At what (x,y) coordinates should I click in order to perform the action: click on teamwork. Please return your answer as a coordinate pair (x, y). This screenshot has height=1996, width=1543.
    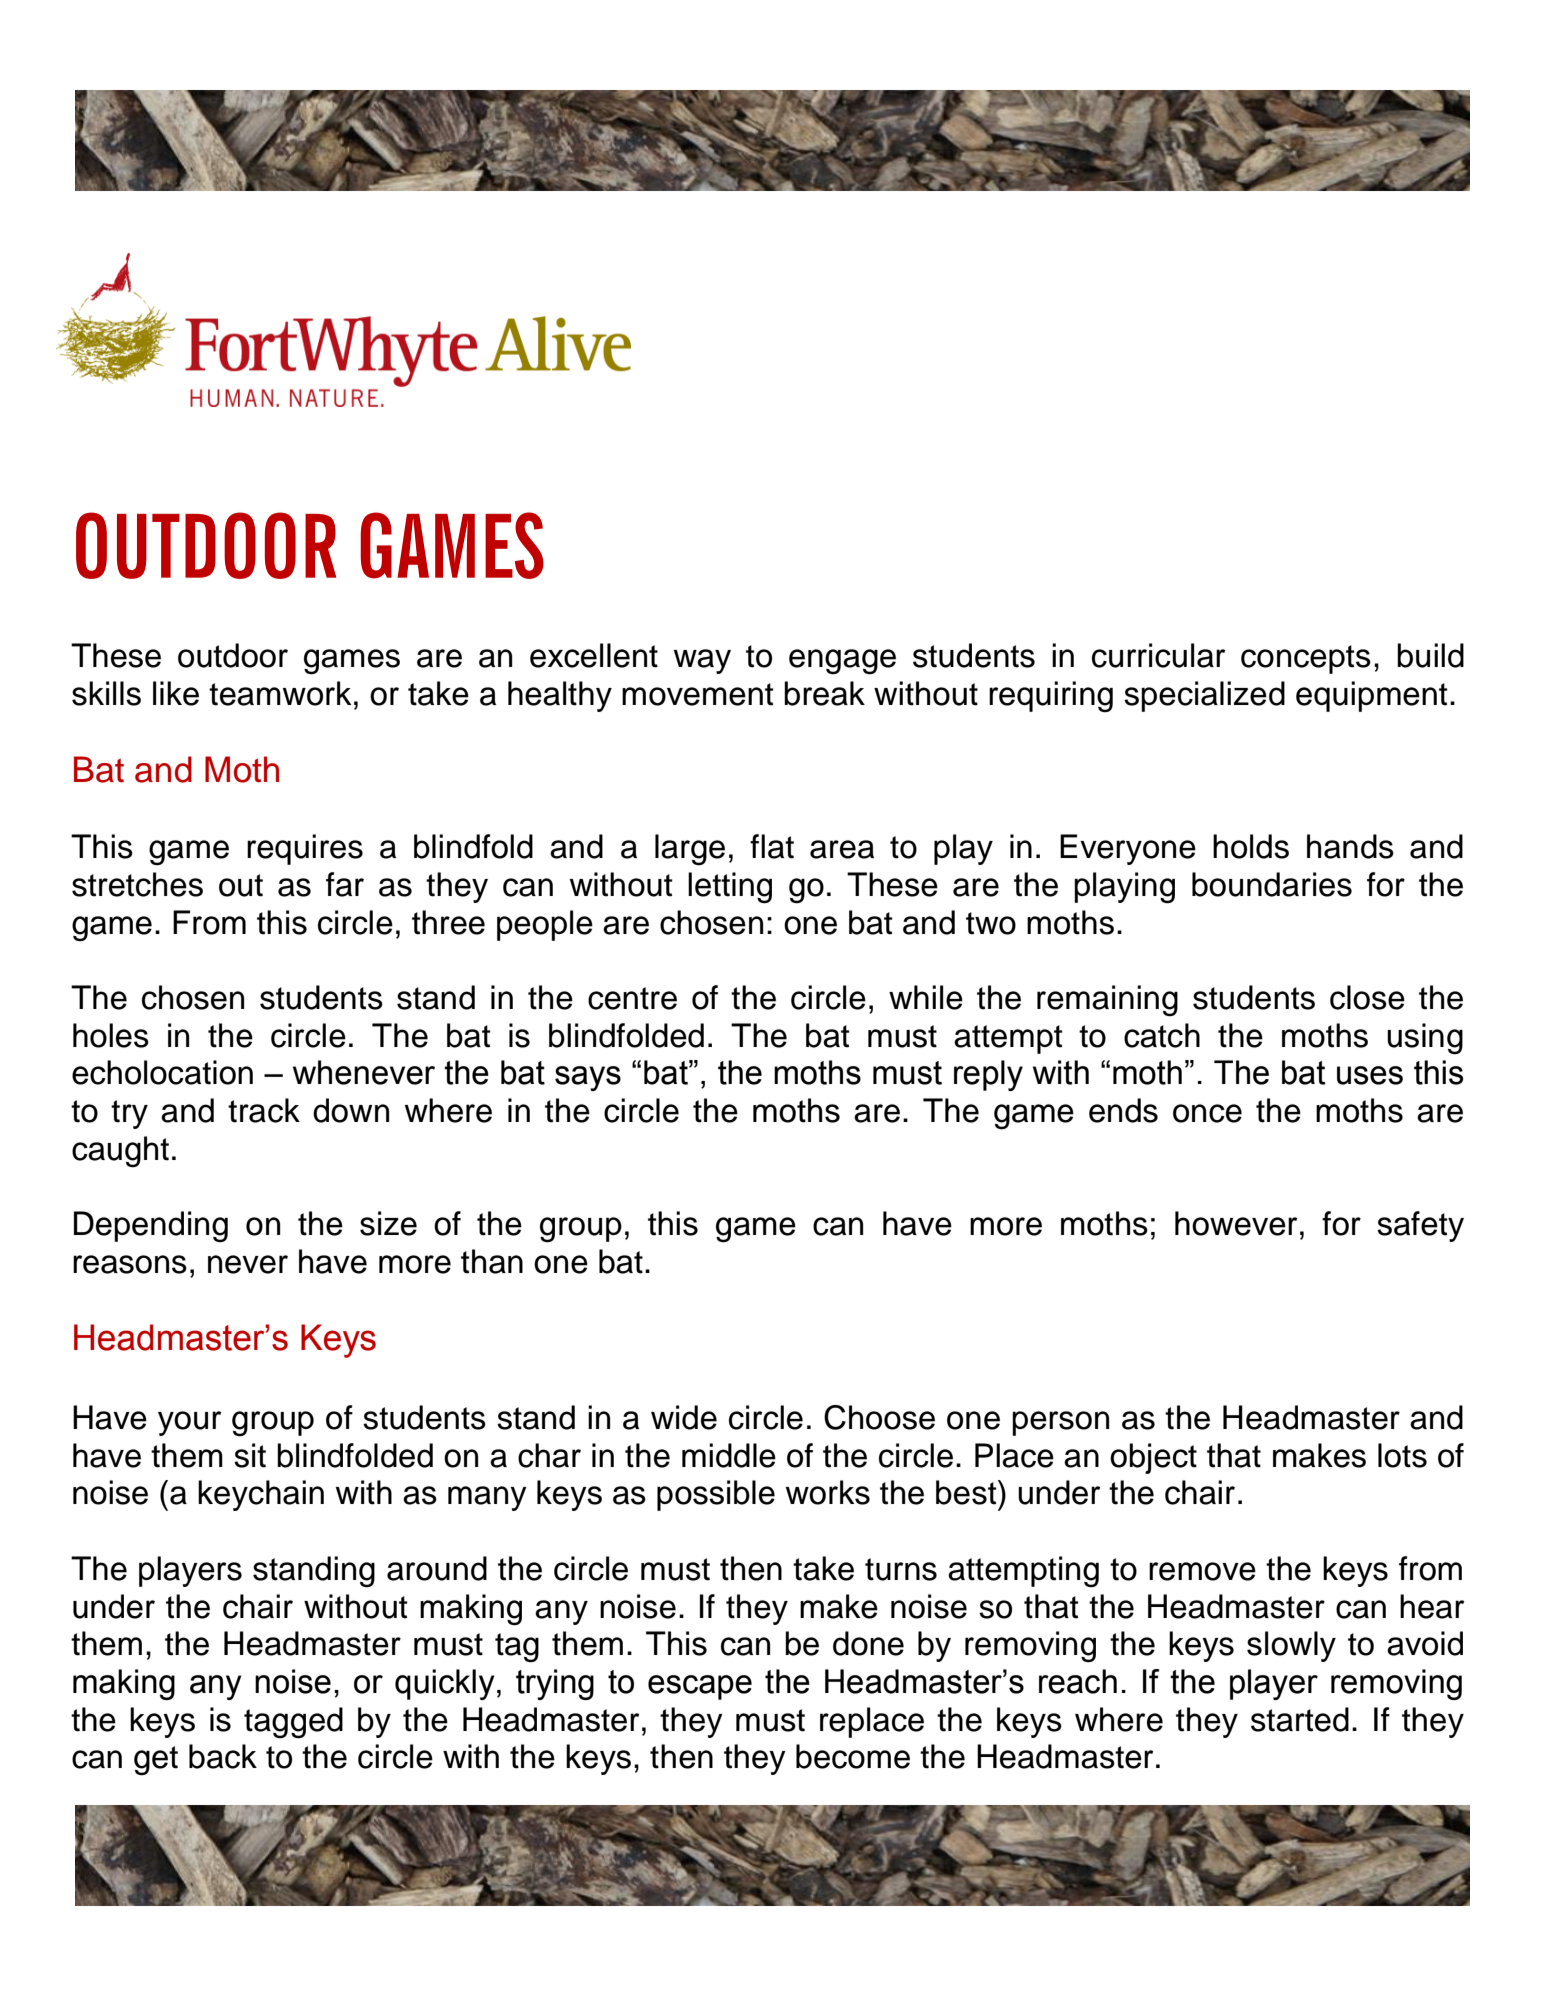
    Looking at the image, I should click on (280, 693).
